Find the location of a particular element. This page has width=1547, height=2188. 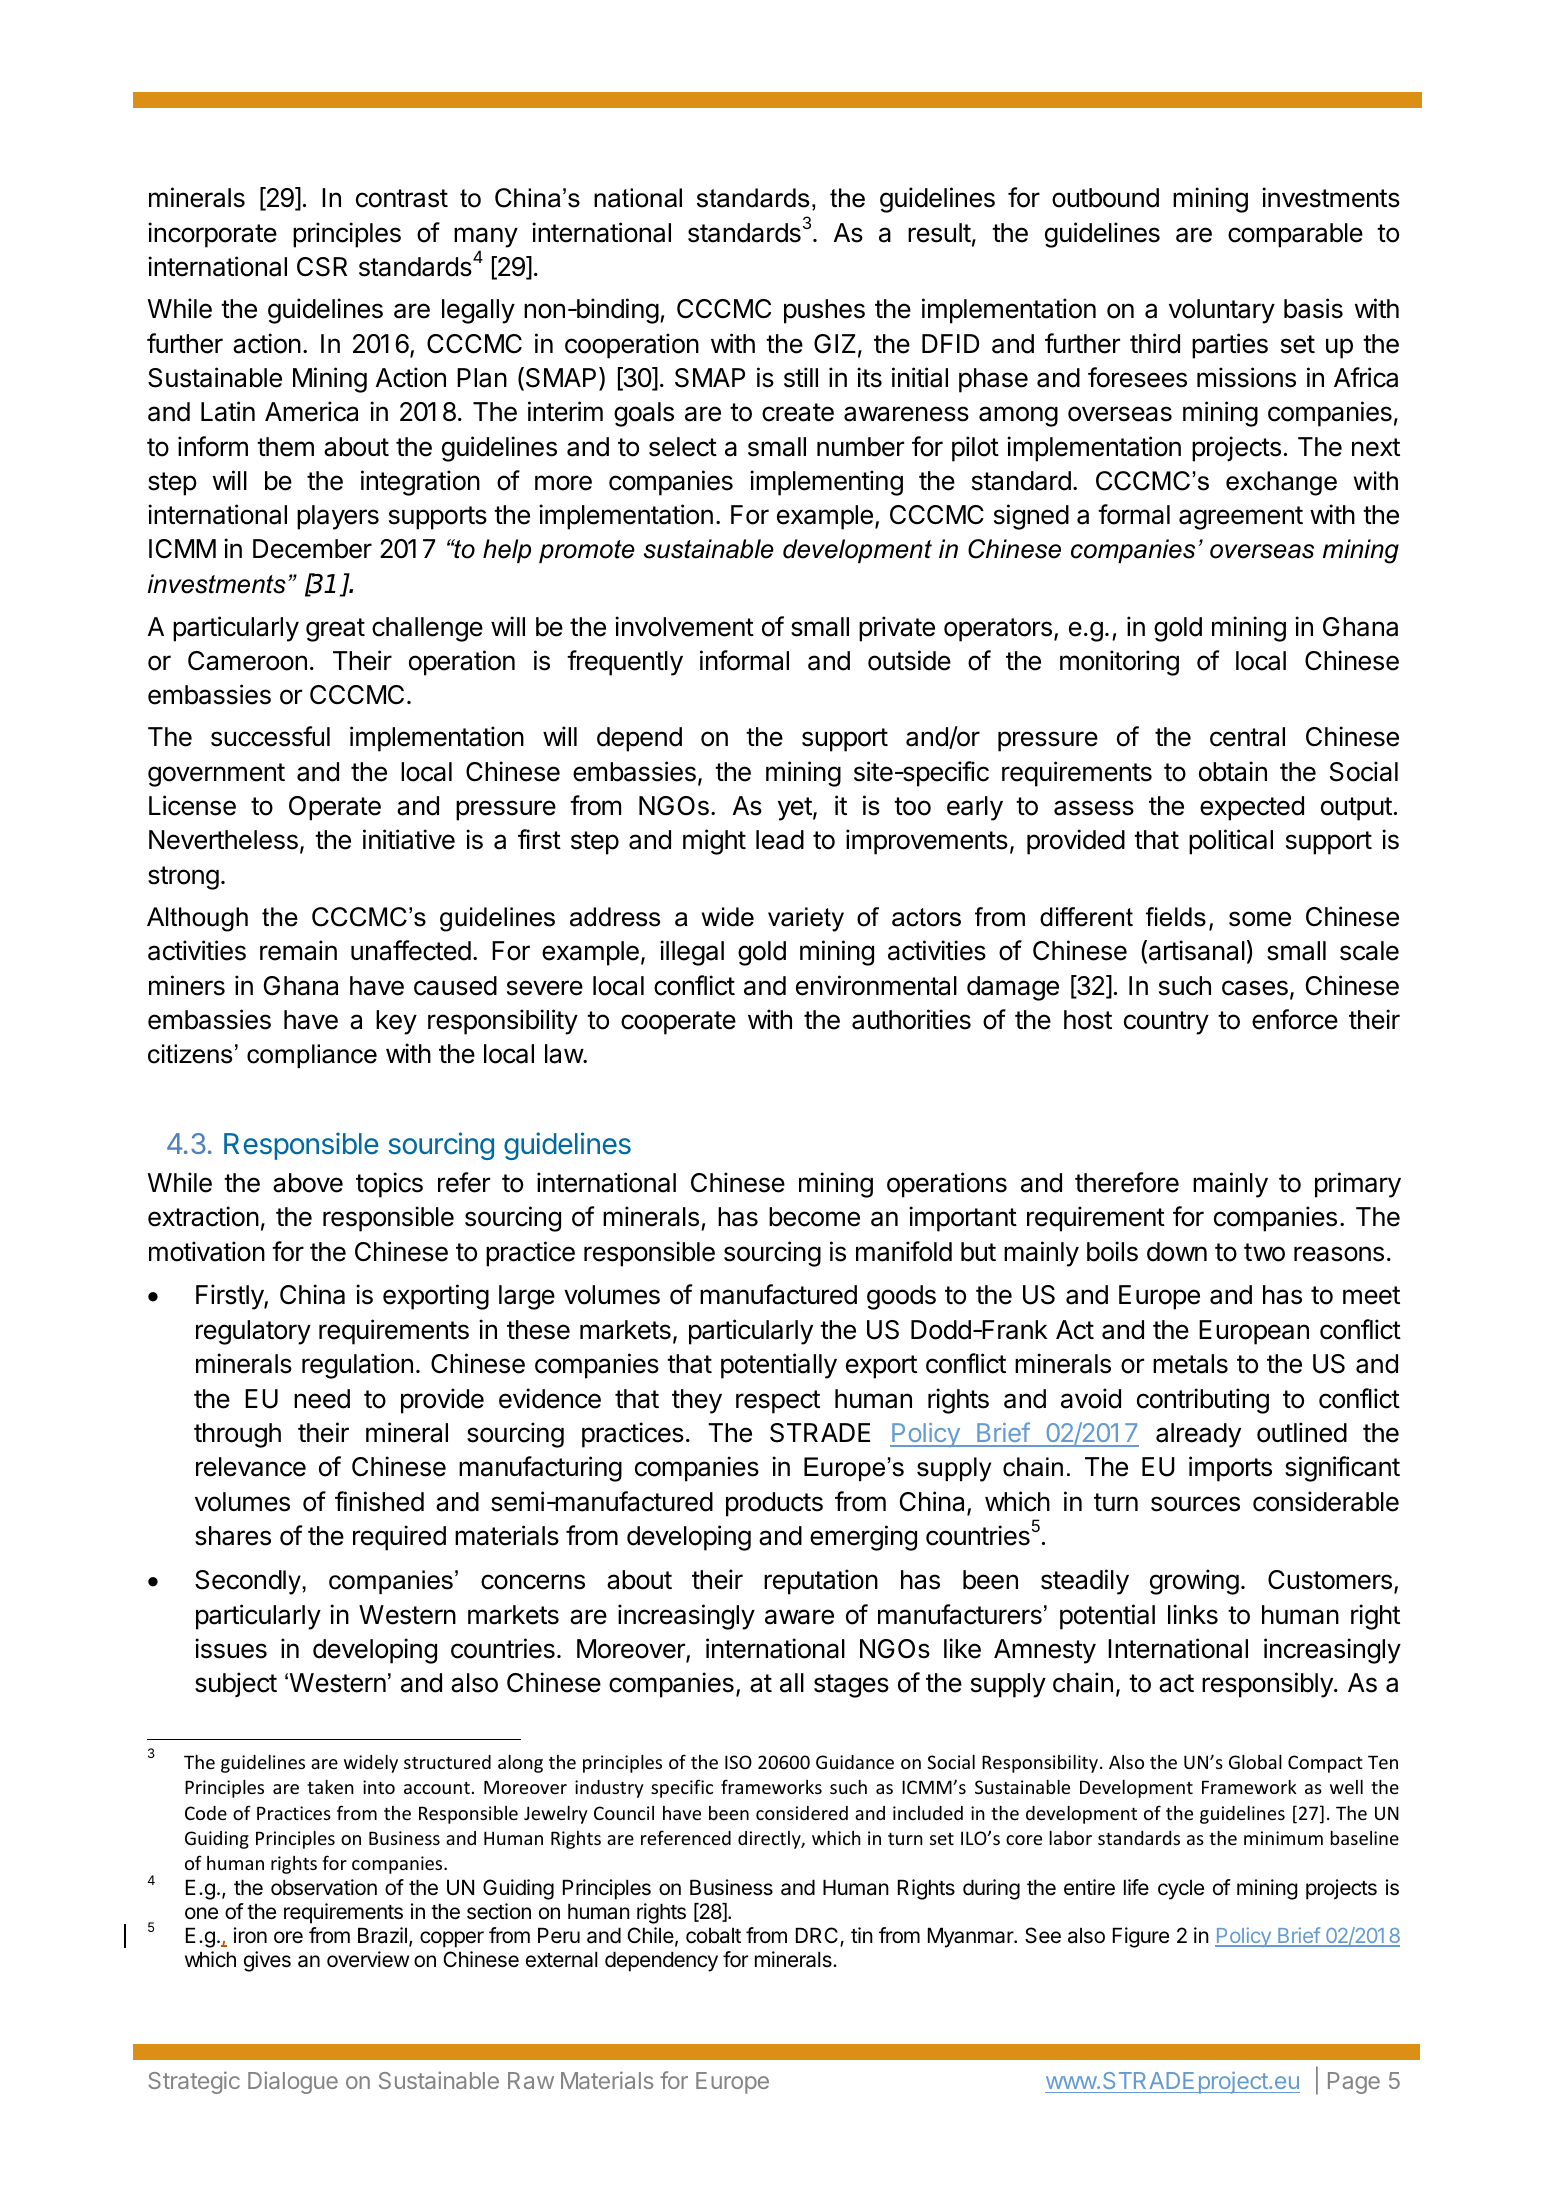

variety is located at coordinates (806, 919).
